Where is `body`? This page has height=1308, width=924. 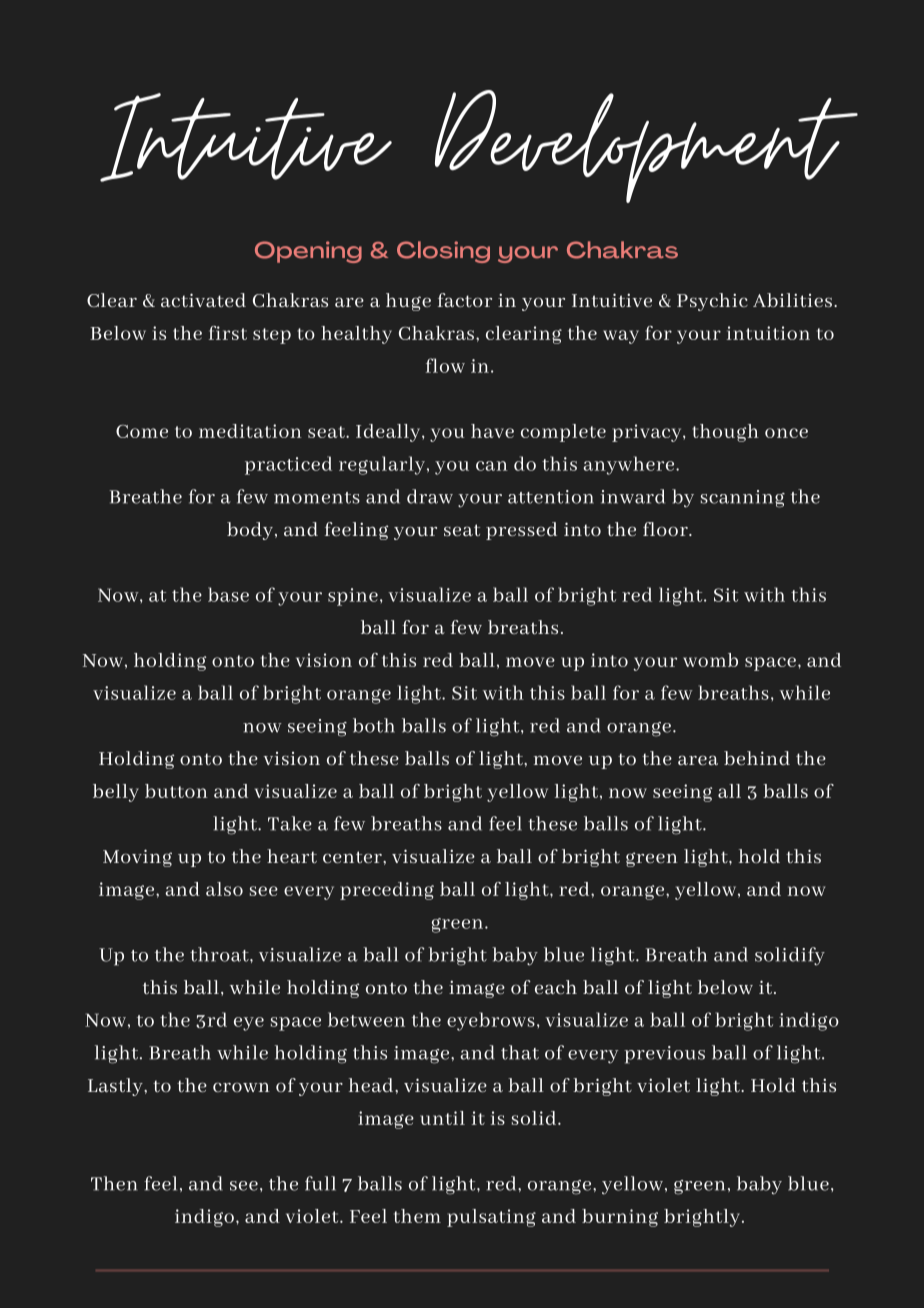
body is located at coordinates (251, 531).
